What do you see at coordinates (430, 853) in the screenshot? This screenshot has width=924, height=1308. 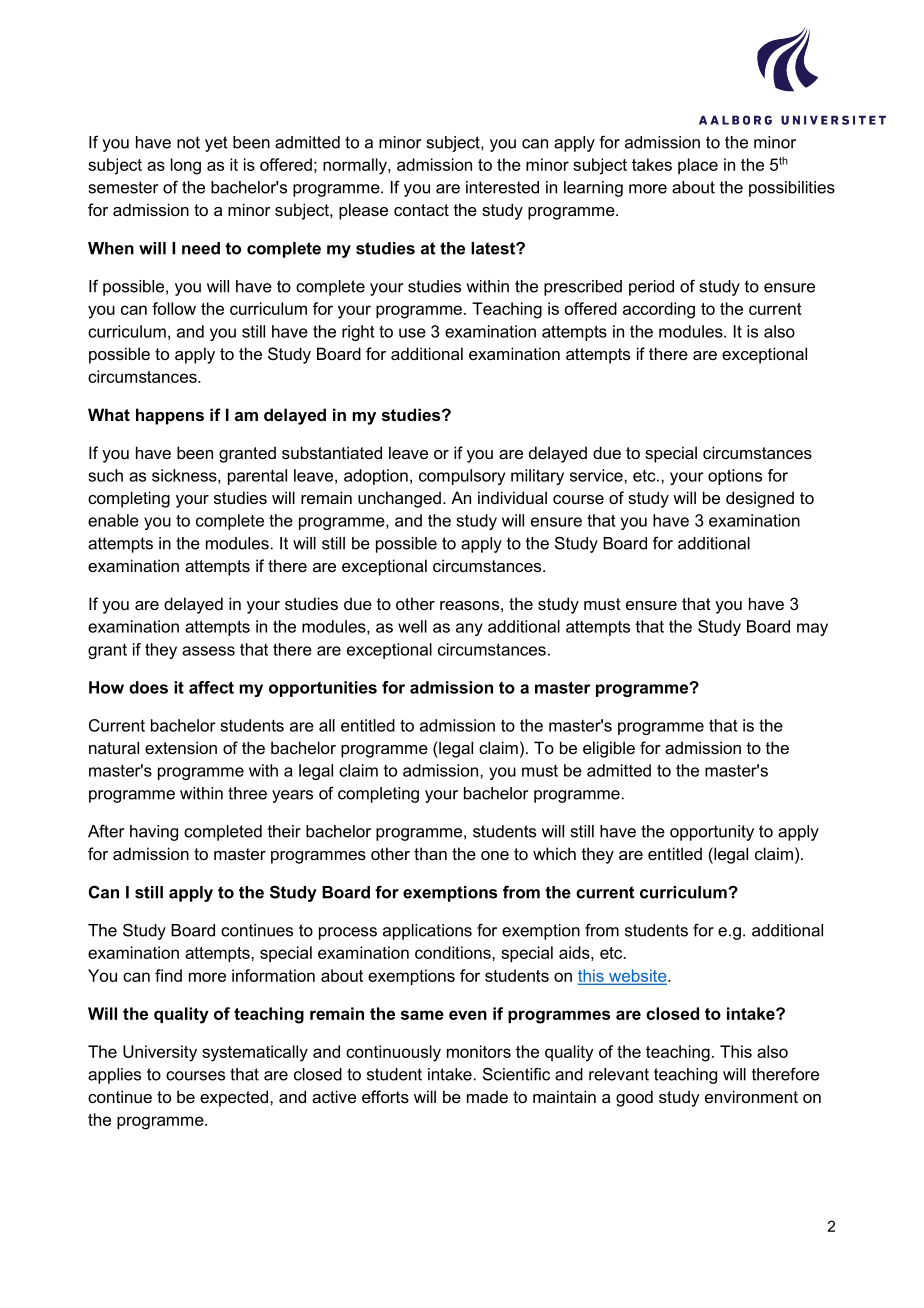 I see `than` at bounding box center [430, 853].
